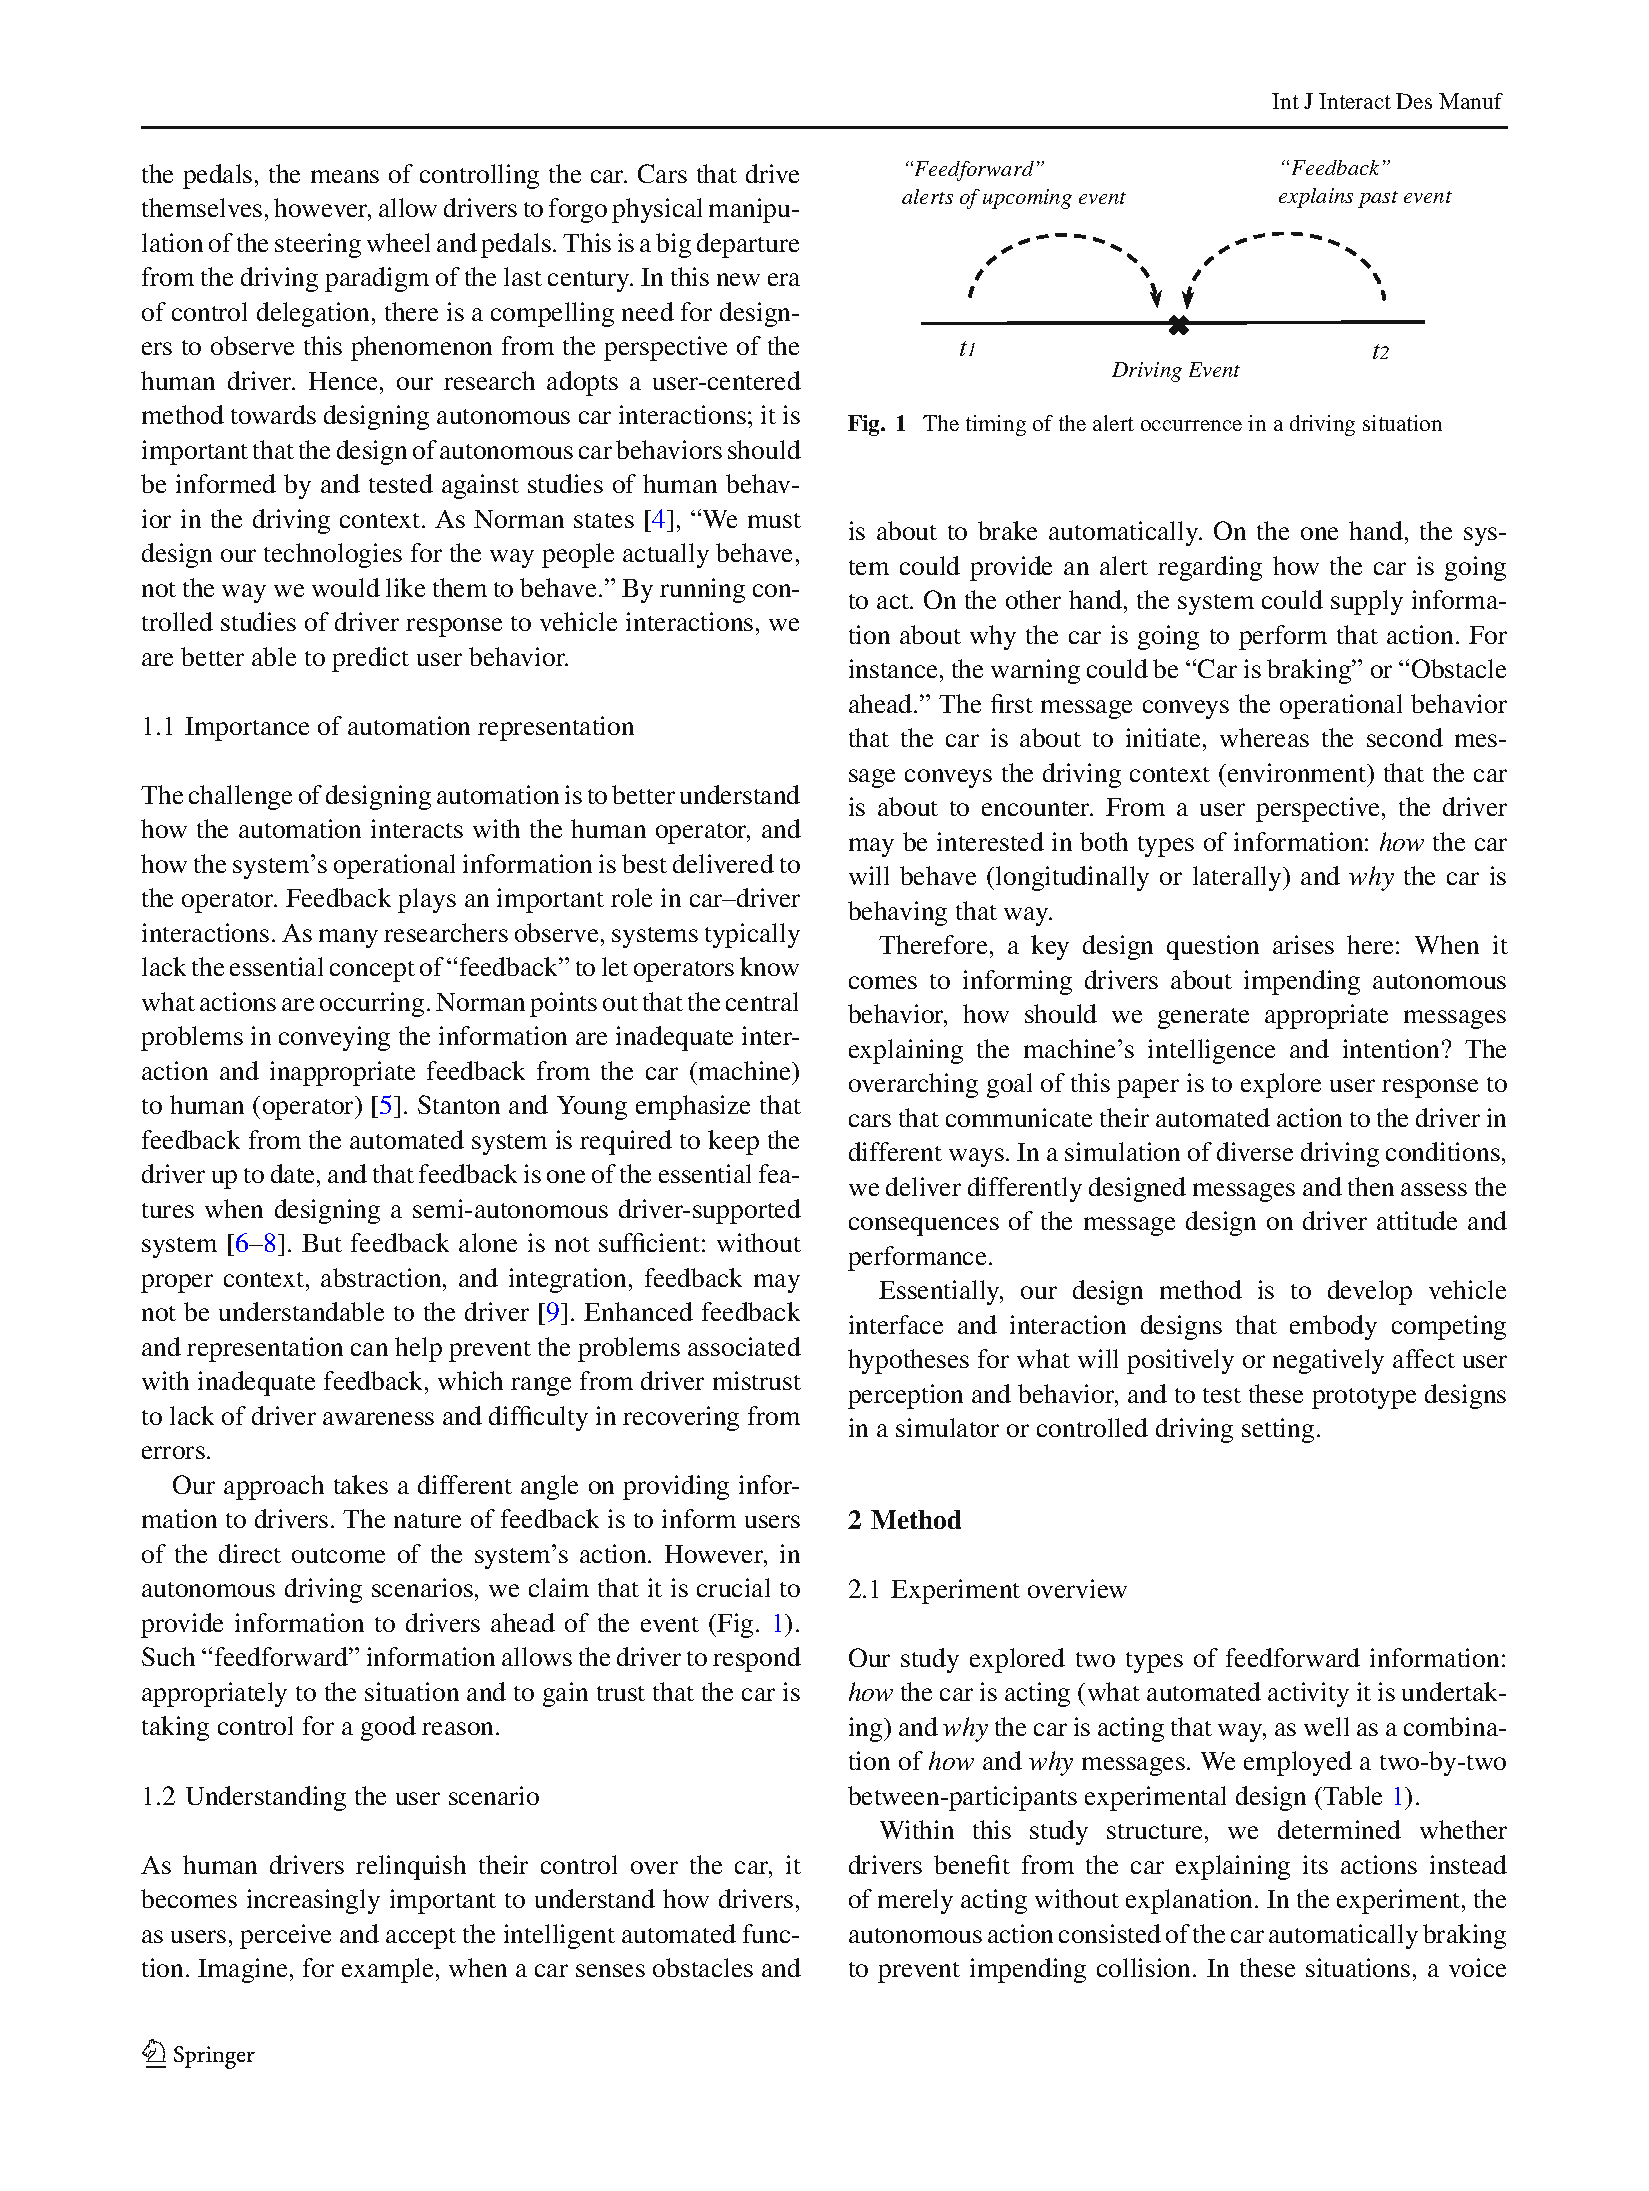  What do you see at coordinates (893, 668) in the screenshot?
I see `instance` at bounding box center [893, 668].
